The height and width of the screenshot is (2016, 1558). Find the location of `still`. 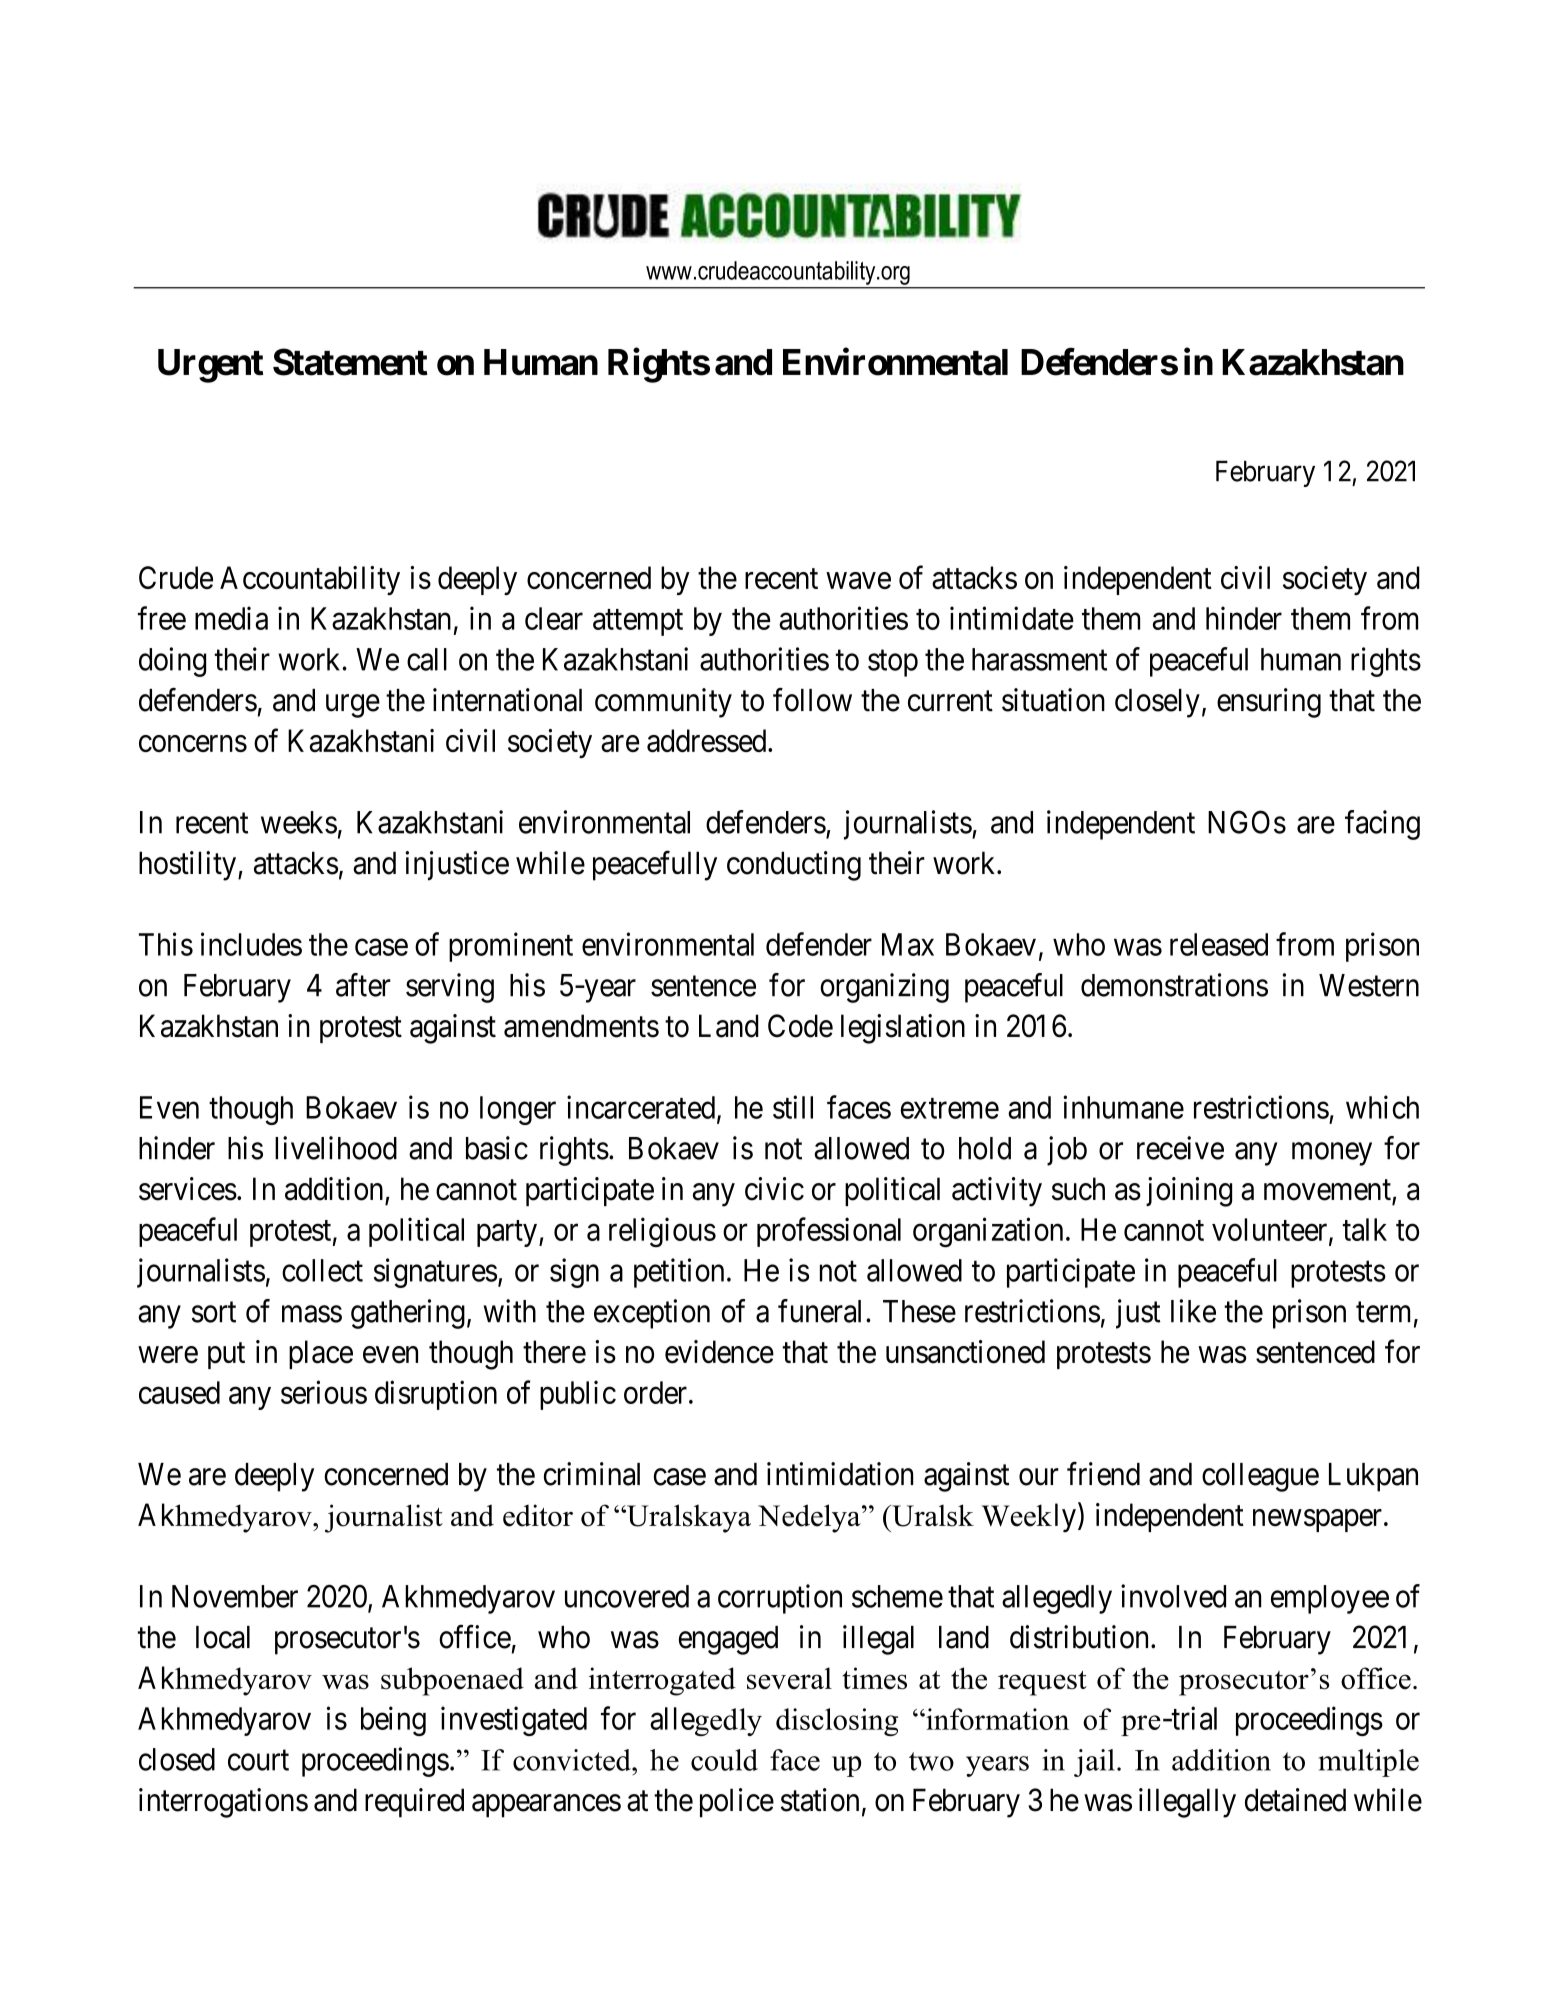

still is located at coordinates (793, 1107).
